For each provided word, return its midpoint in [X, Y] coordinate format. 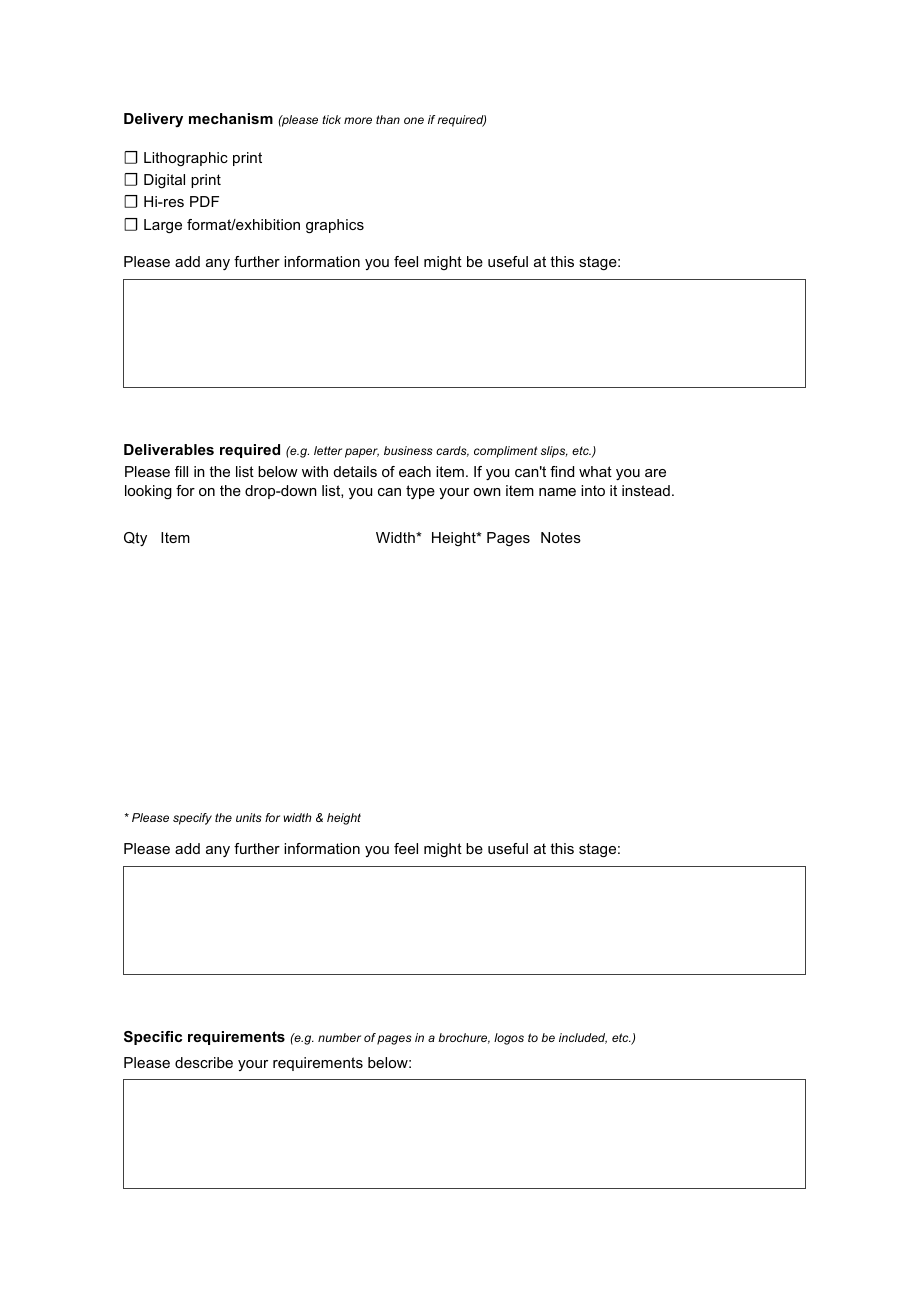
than [388, 119]
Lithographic [186, 159]
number [339, 1037]
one [414, 120]
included [583, 1038]
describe [204, 1062]
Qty [135, 539]
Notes [561, 537]
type [420, 492]
